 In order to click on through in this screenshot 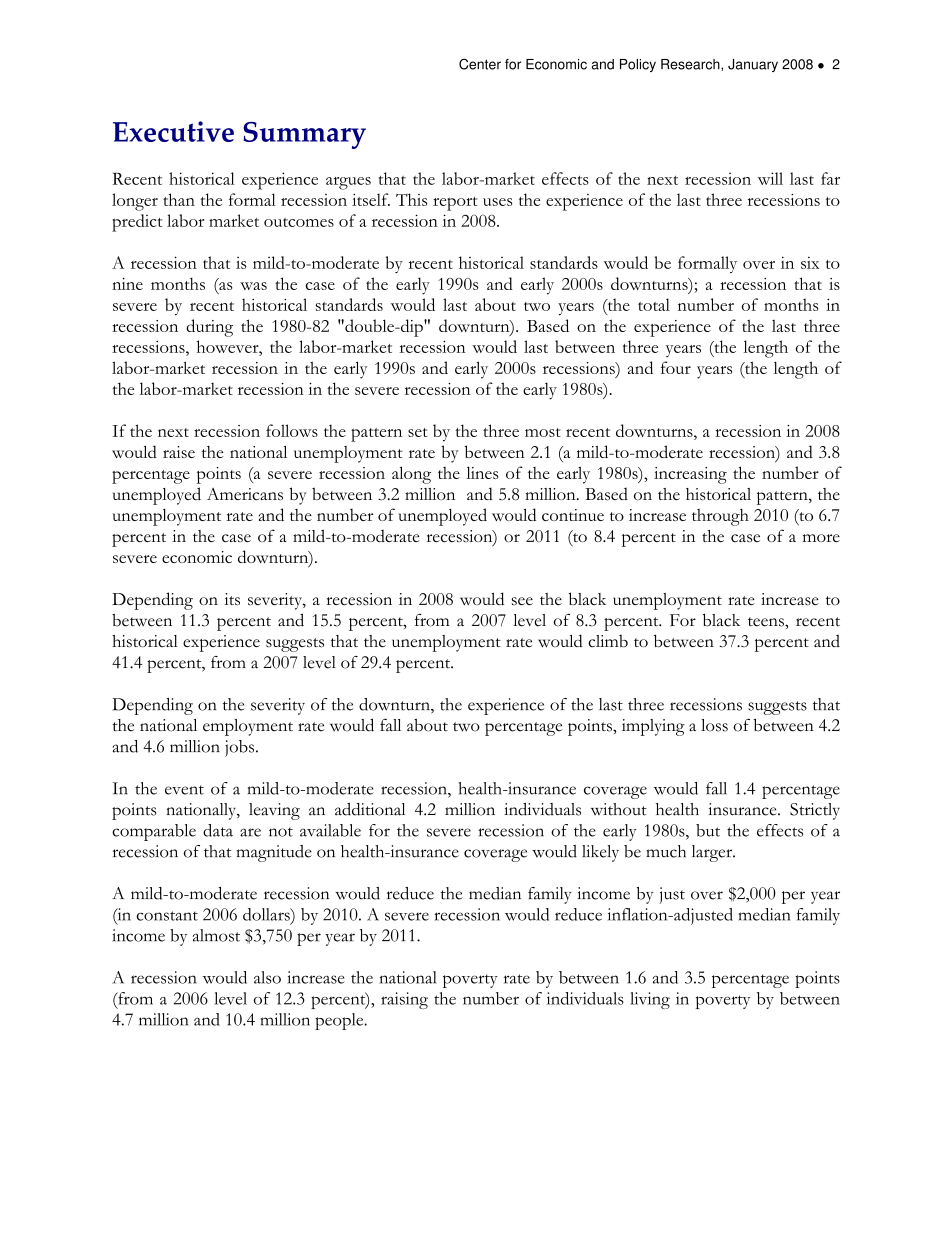, I will do `click(720, 517)`.
